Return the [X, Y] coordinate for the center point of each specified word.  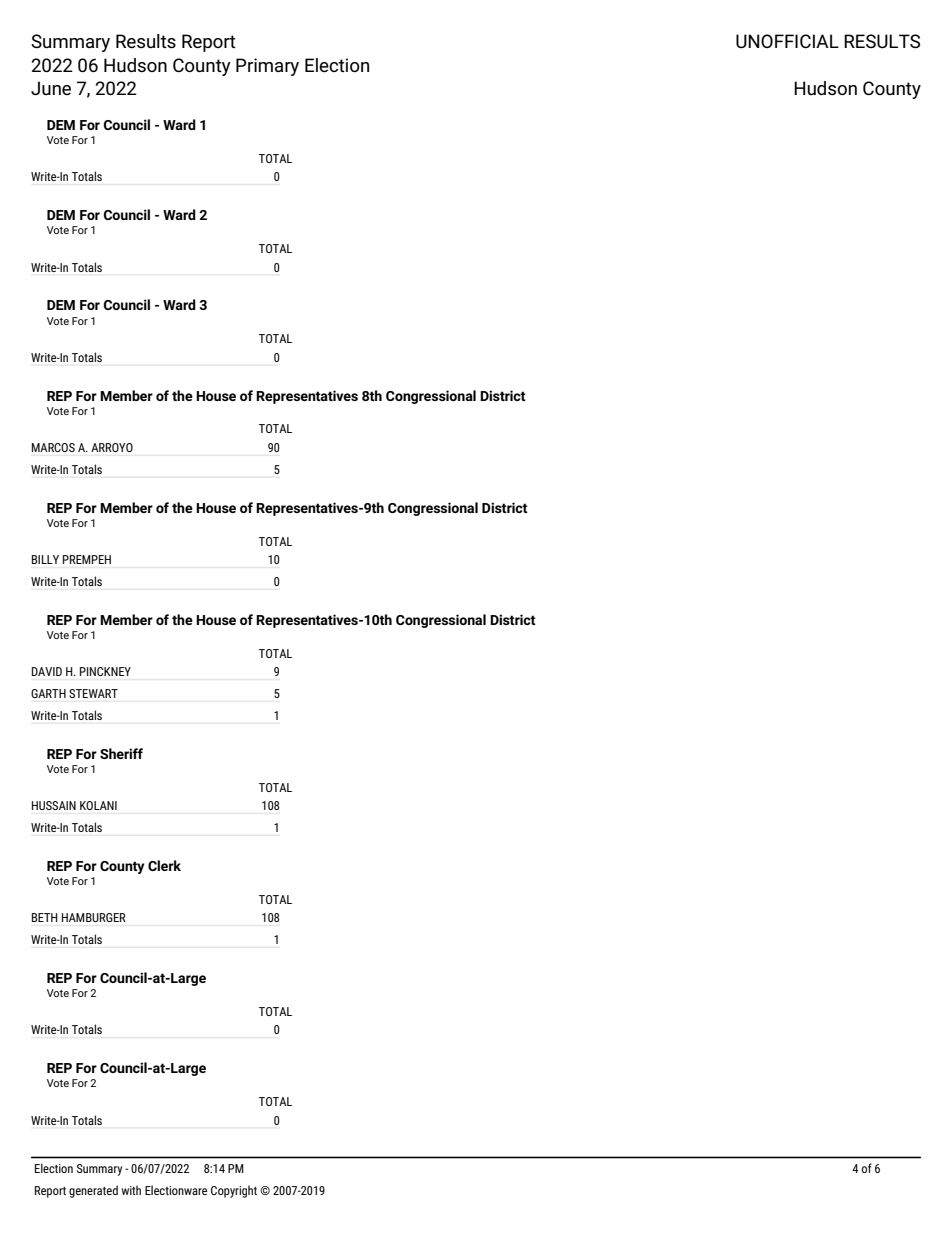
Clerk [164, 865]
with [131, 1190]
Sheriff [121, 753]
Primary [267, 67]
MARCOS [53, 447]
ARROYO [112, 447]
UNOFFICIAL [787, 41]
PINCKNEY [105, 671]
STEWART [93, 693]
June [51, 88]
